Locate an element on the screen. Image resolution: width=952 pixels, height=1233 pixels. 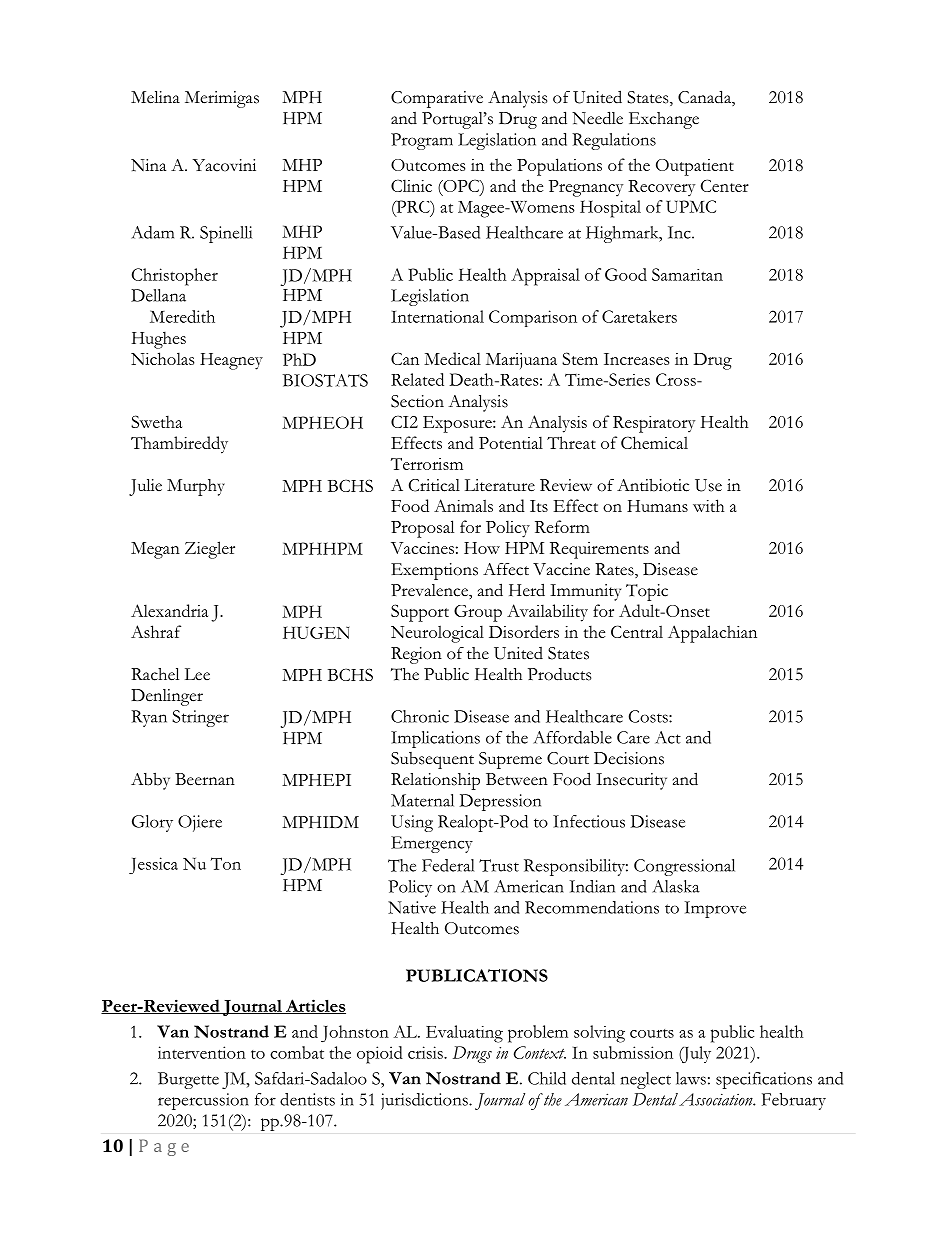
Comparative is located at coordinates (437, 99).
